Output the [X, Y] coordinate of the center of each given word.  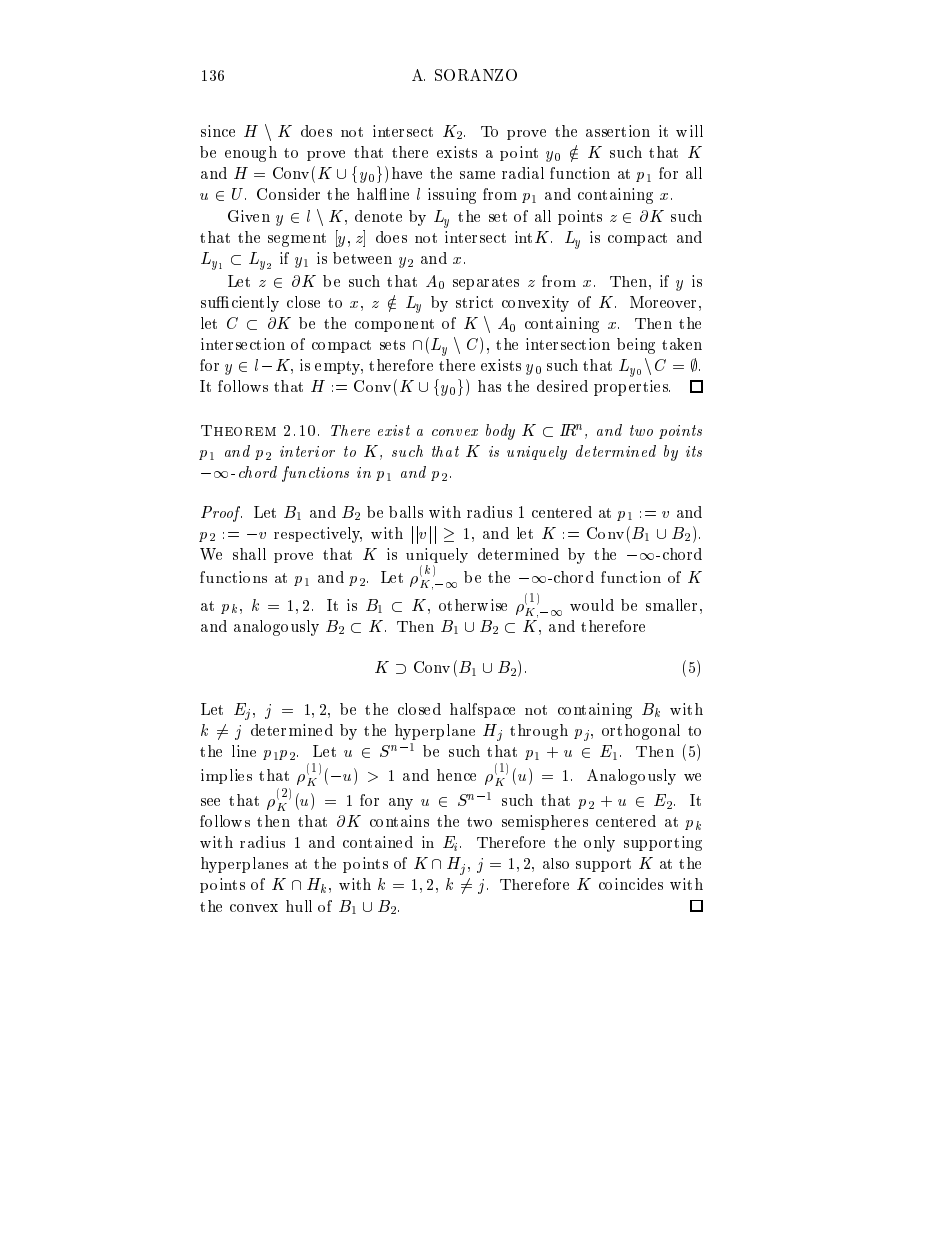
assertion [618, 131]
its [694, 451]
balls [406, 512]
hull [299, 906]
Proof [221, 514]
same [477, 175]
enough [251, 154]
